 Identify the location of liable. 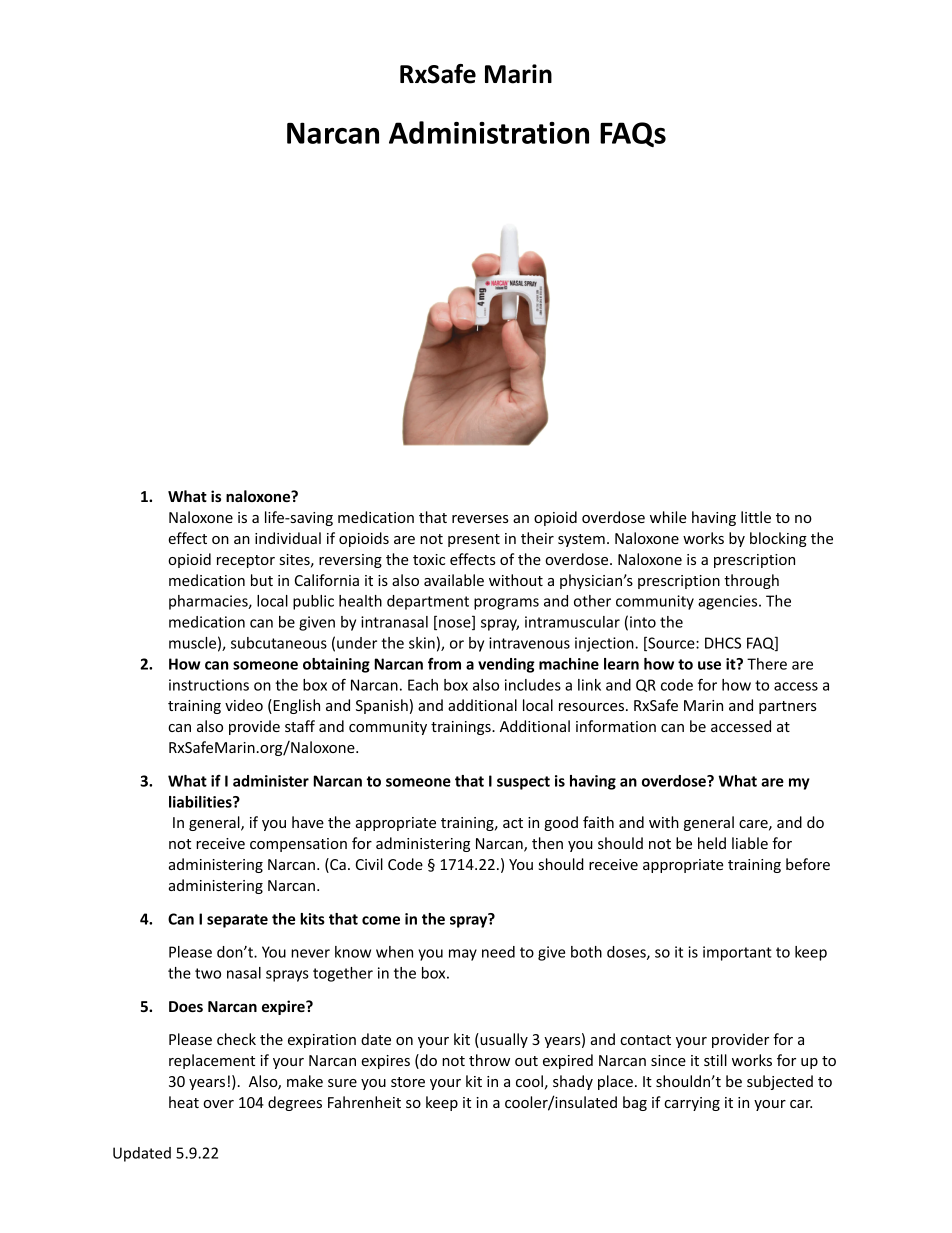
(750, 843).
